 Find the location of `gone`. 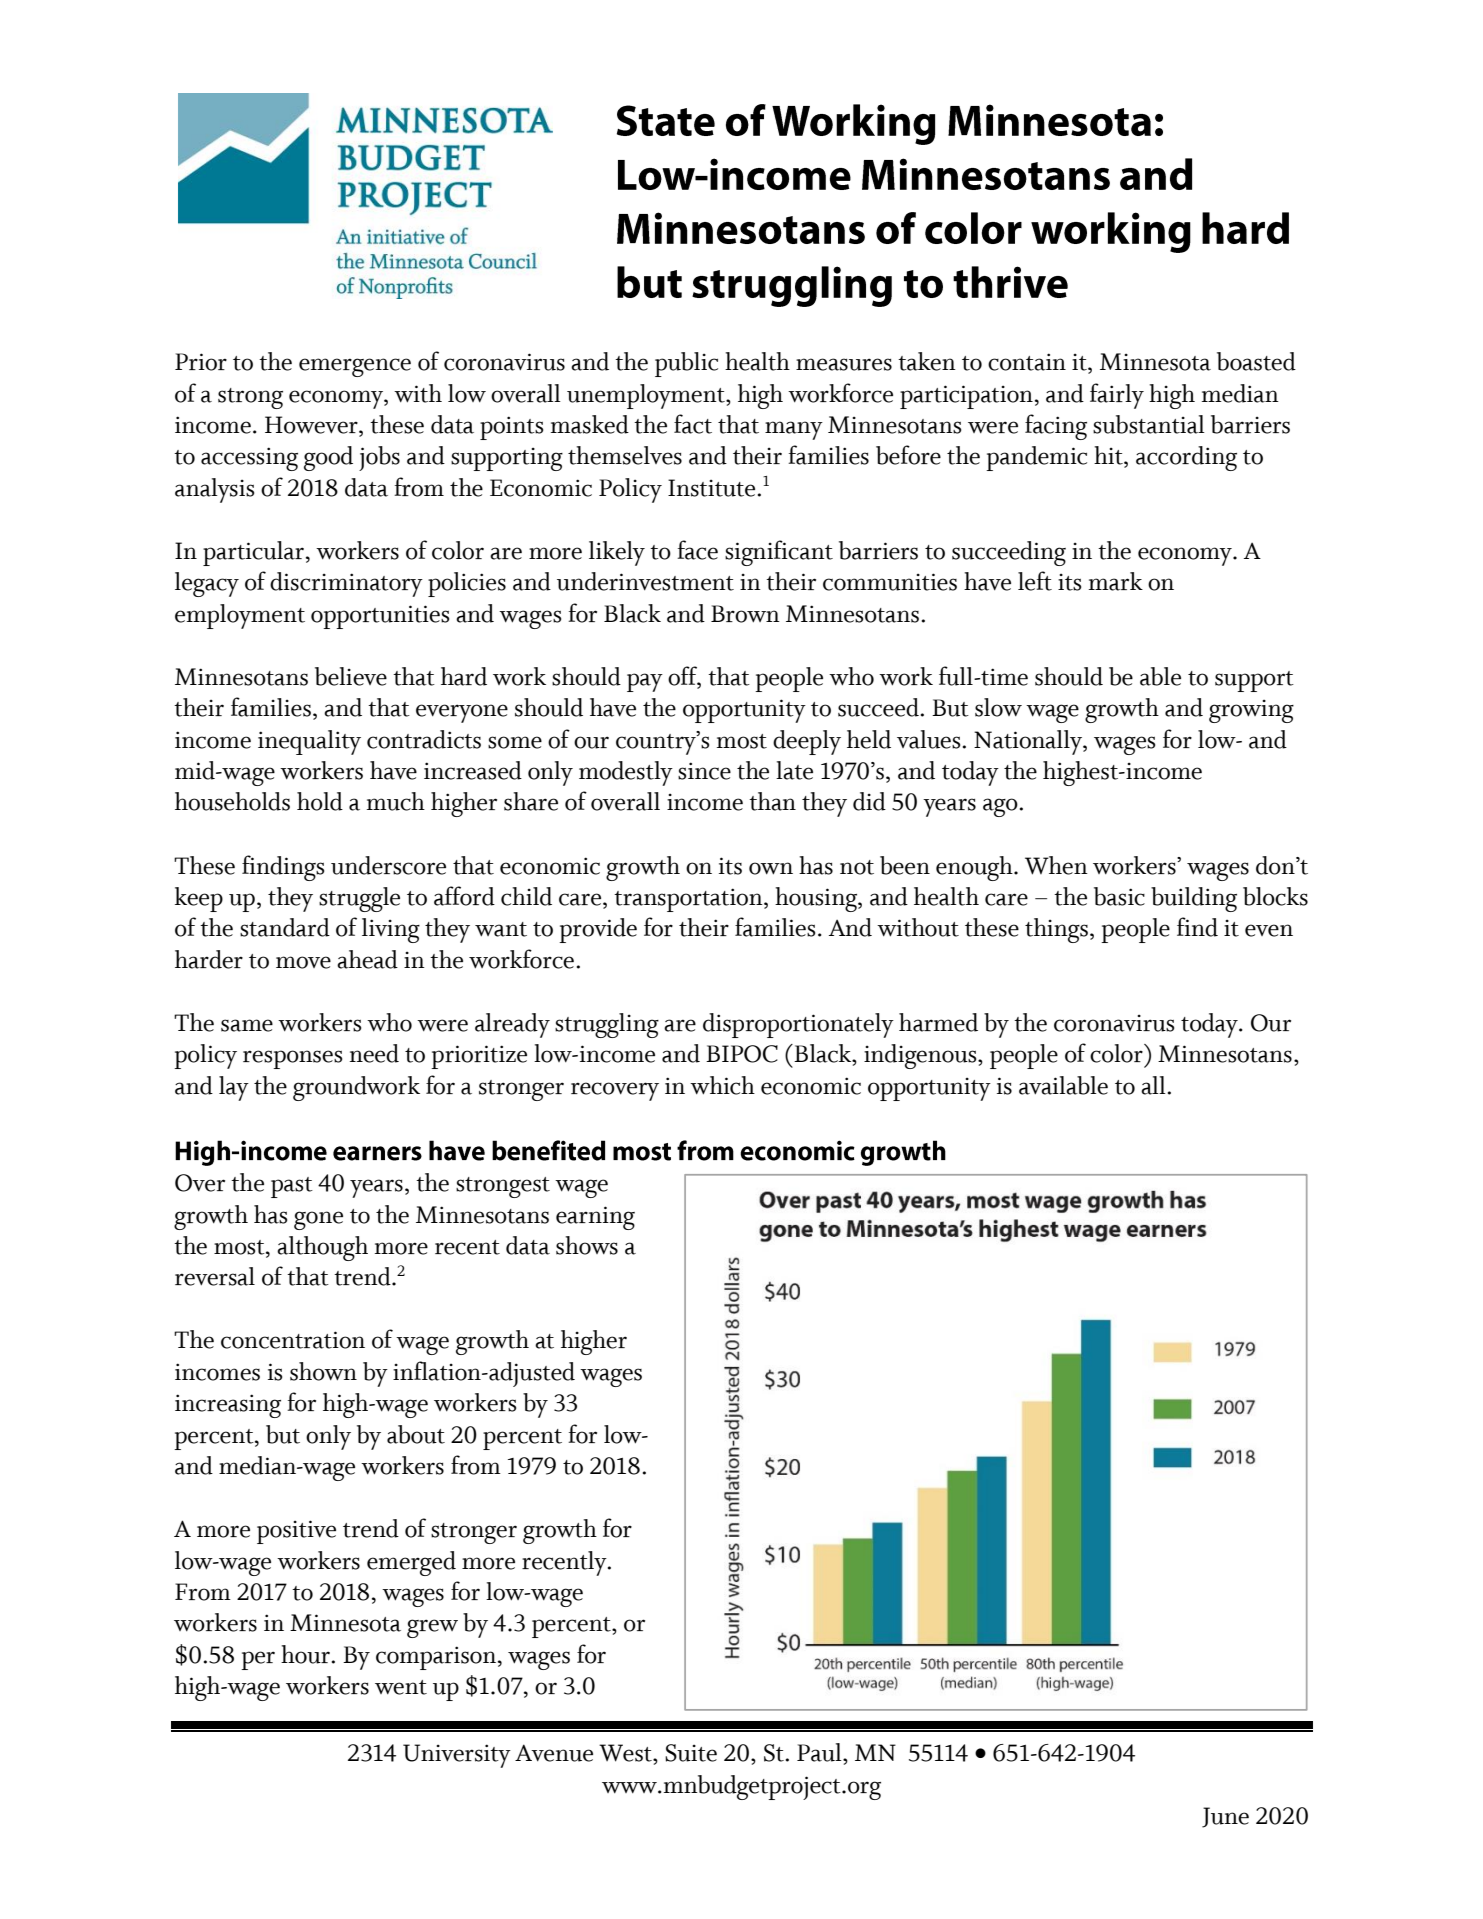

gone is located at coordinates (318, 1220).
